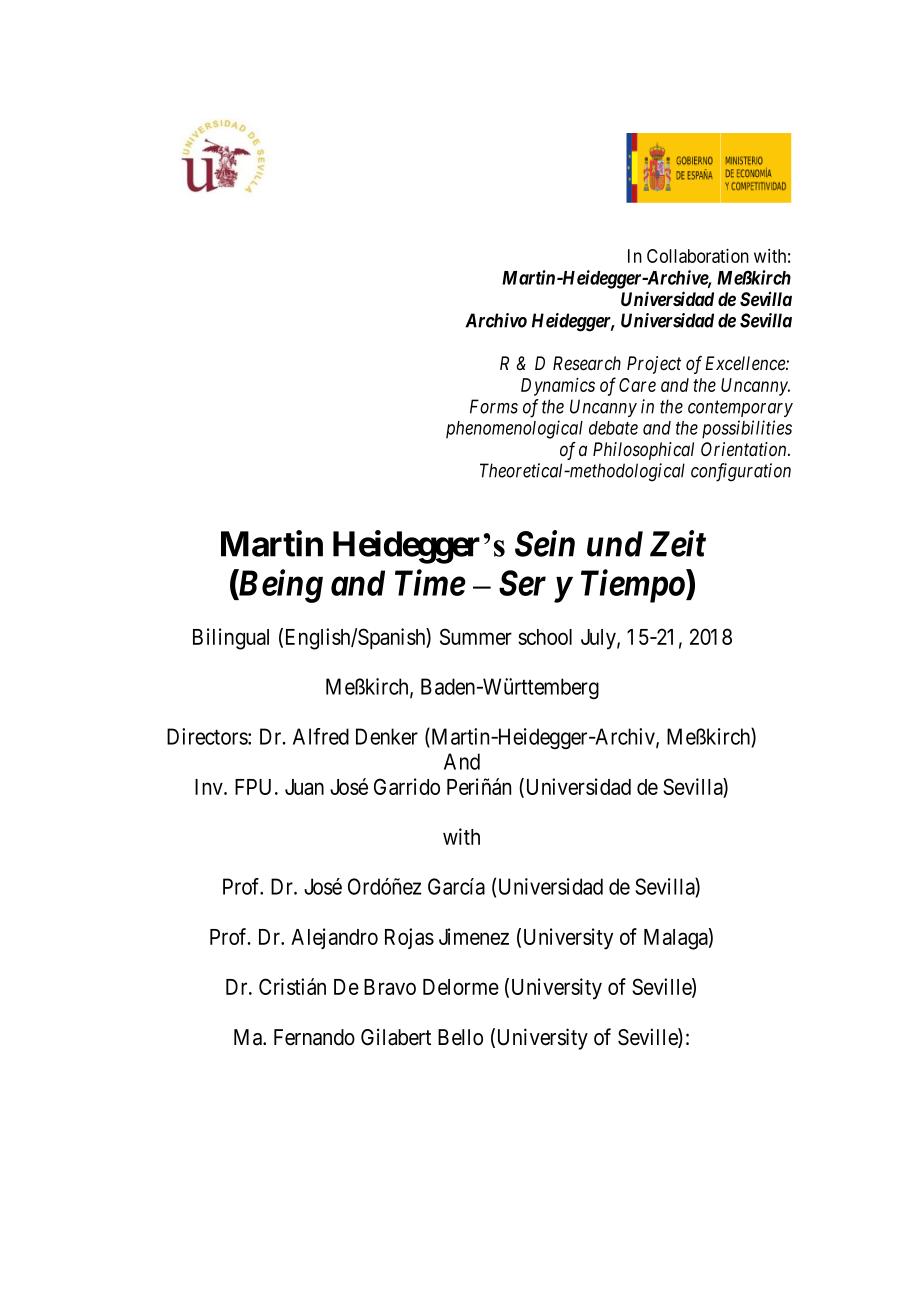 This page has height=1308, width=924. Describe the element at coordinates (476, 636) in the page. I see `Summer` at that location.
